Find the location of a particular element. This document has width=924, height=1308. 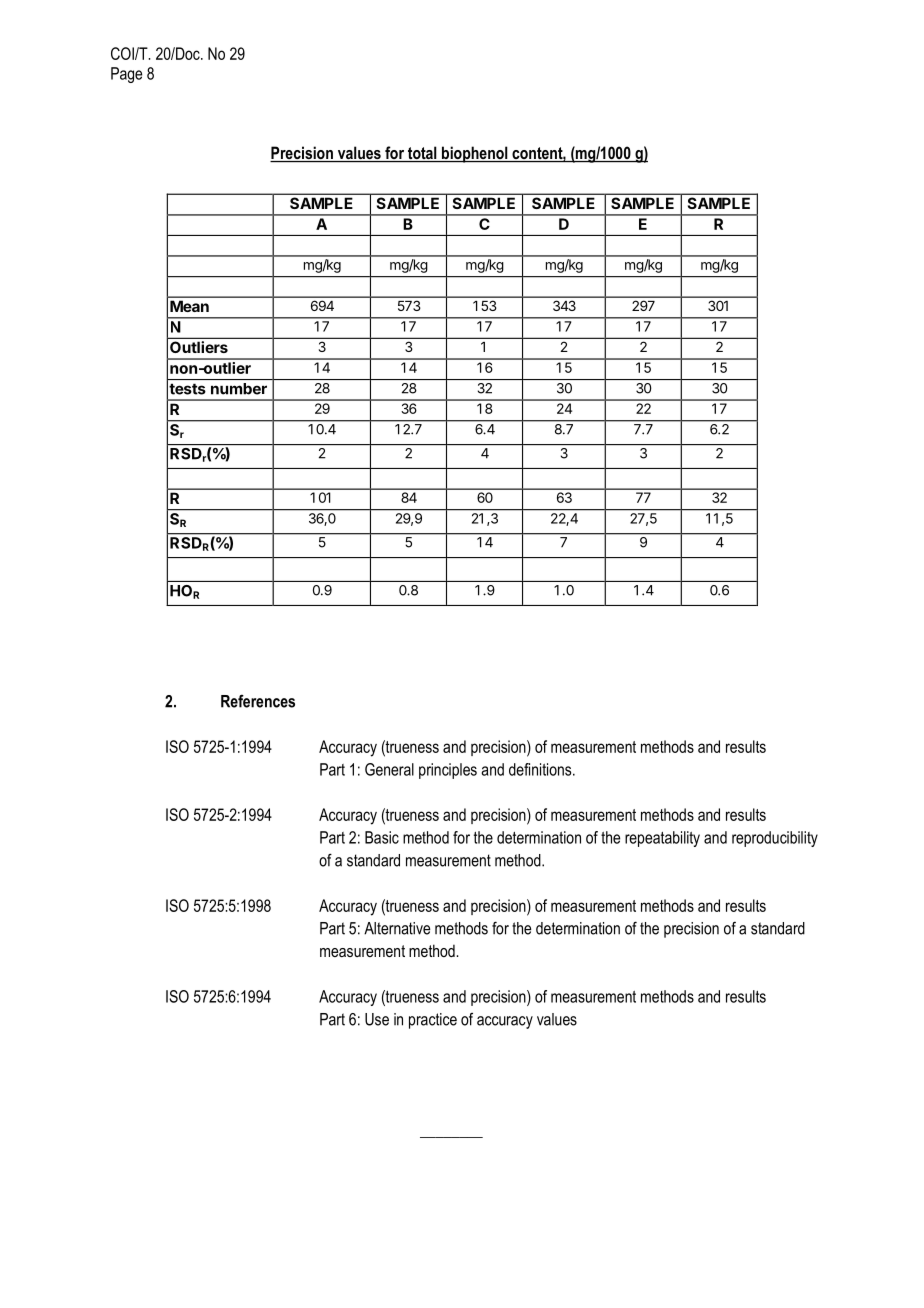

reproducibility is located at coordinates (775, 839).
